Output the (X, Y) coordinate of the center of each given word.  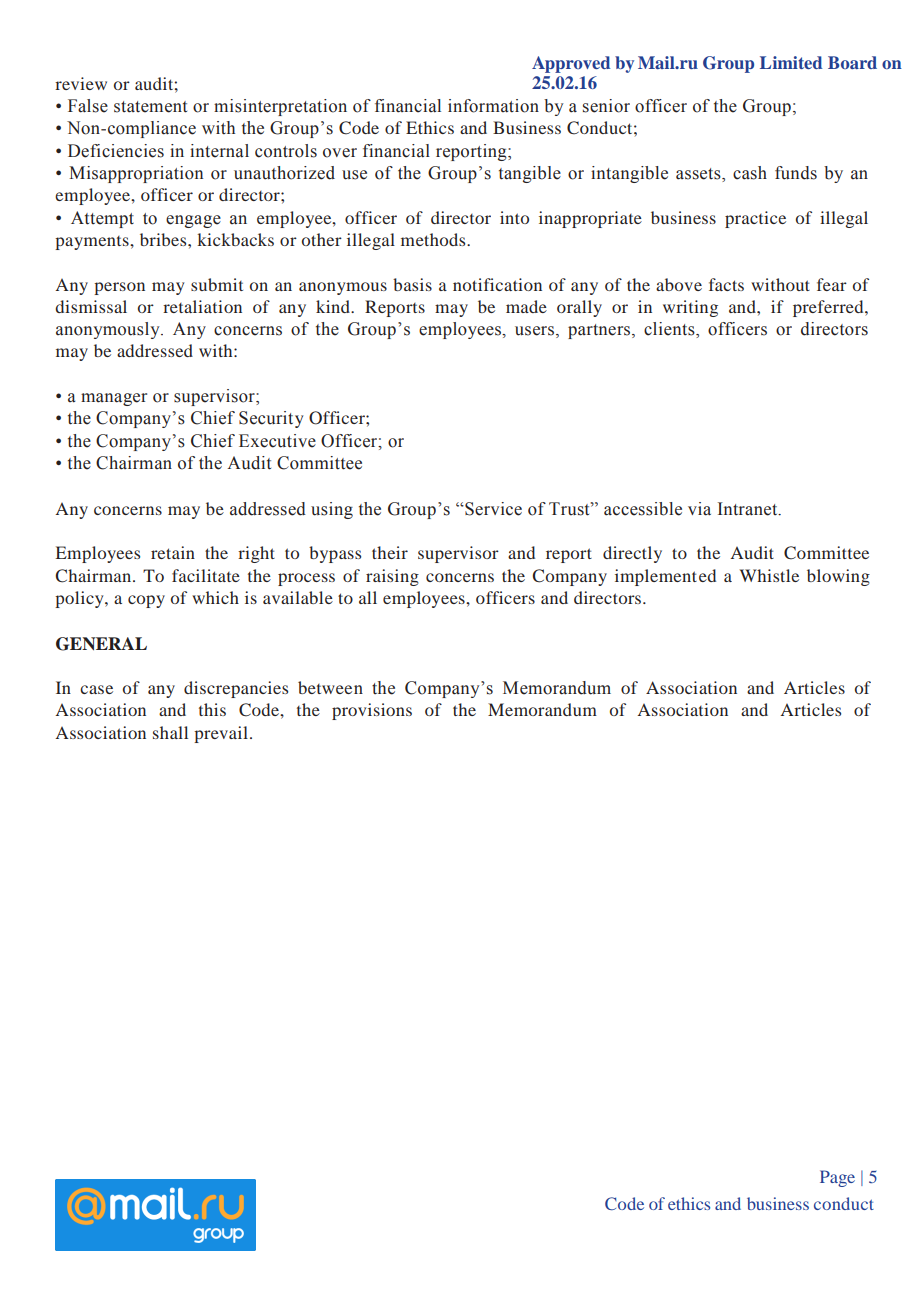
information (493, 106)
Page (837, 1178)
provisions (372, 711)
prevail (221, 734)
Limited (791, 62)
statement (150, 107)
